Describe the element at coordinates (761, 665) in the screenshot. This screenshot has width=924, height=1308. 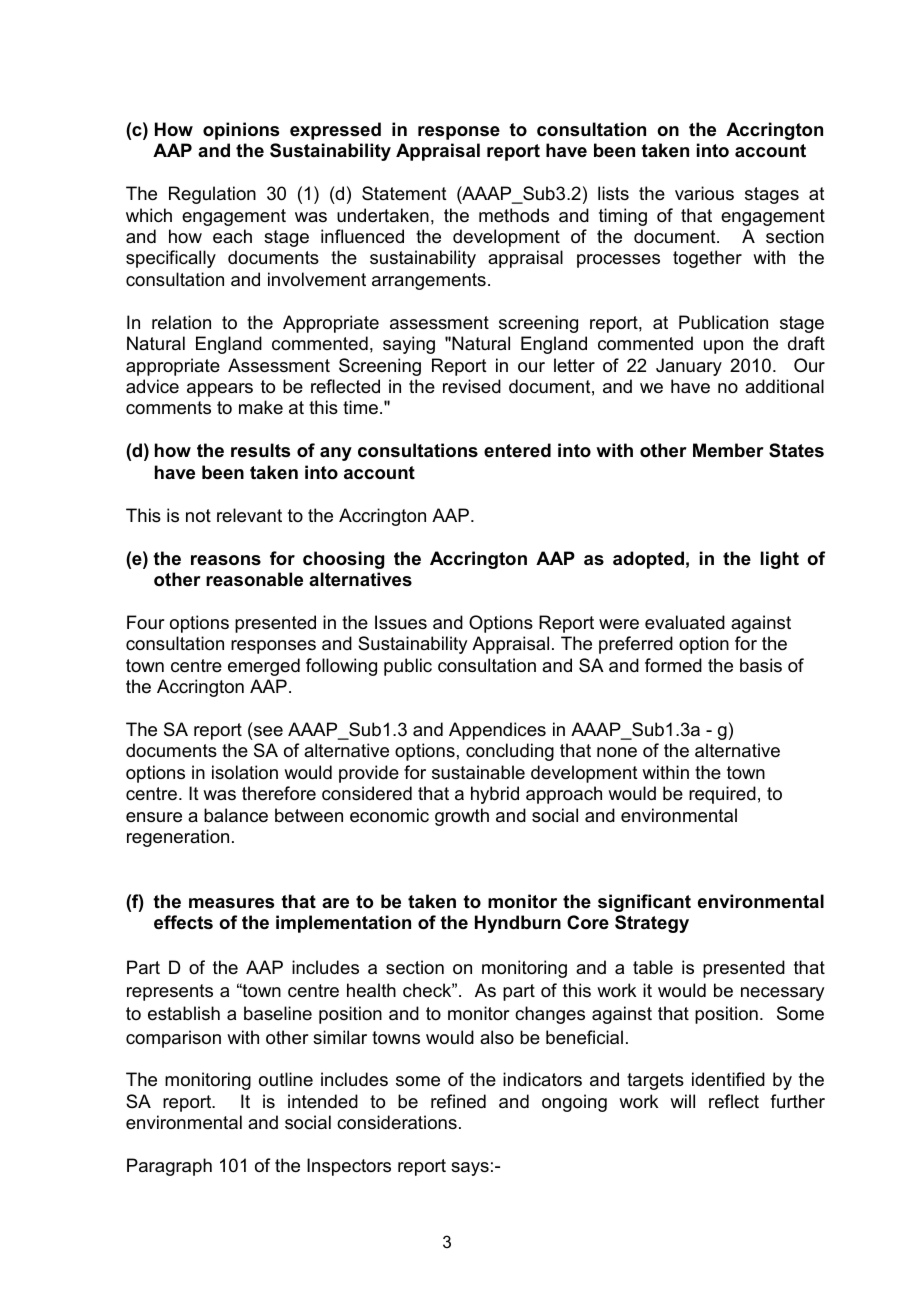
I see `basis` at that location.
